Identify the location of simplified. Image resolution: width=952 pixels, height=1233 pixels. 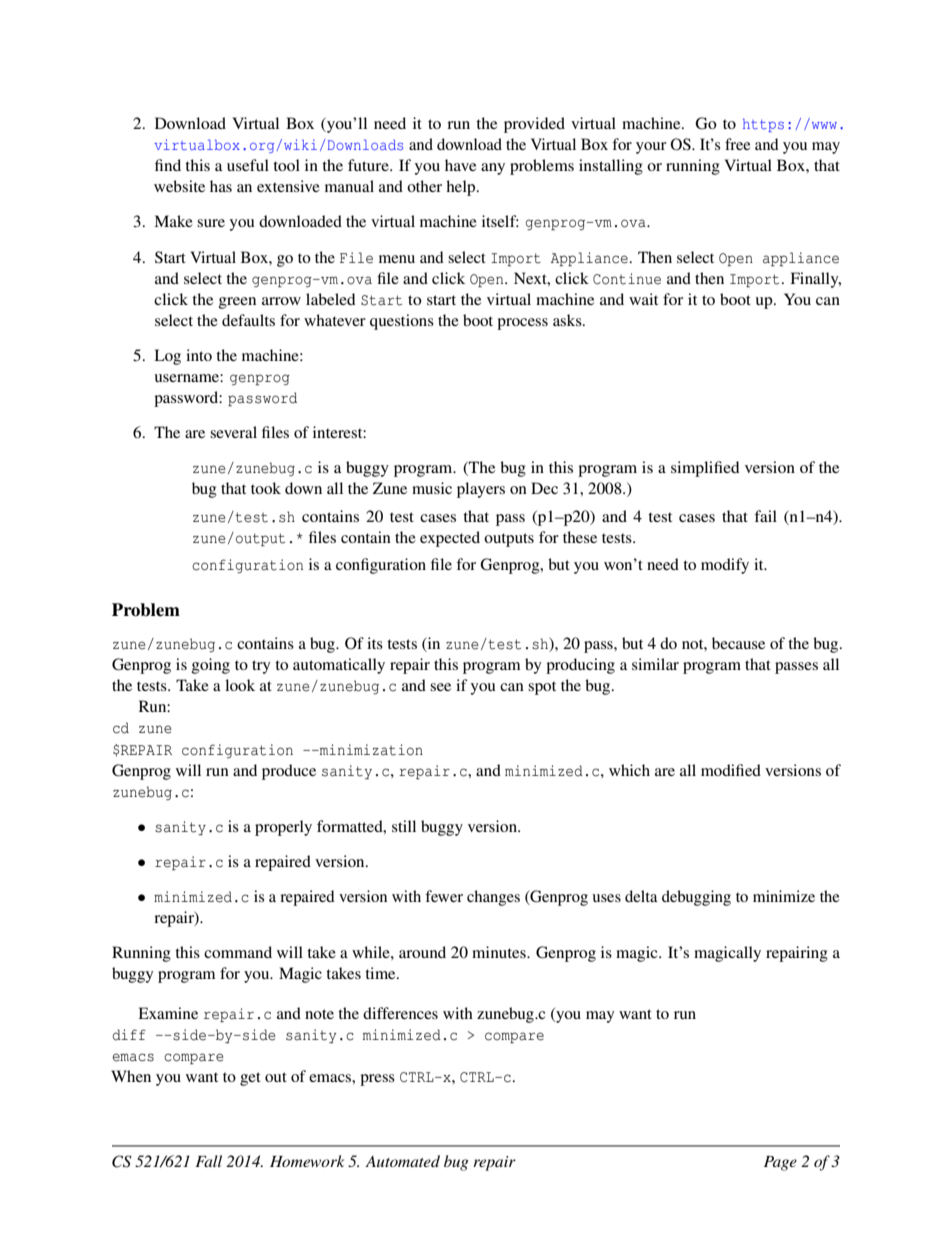
(705, 469).
